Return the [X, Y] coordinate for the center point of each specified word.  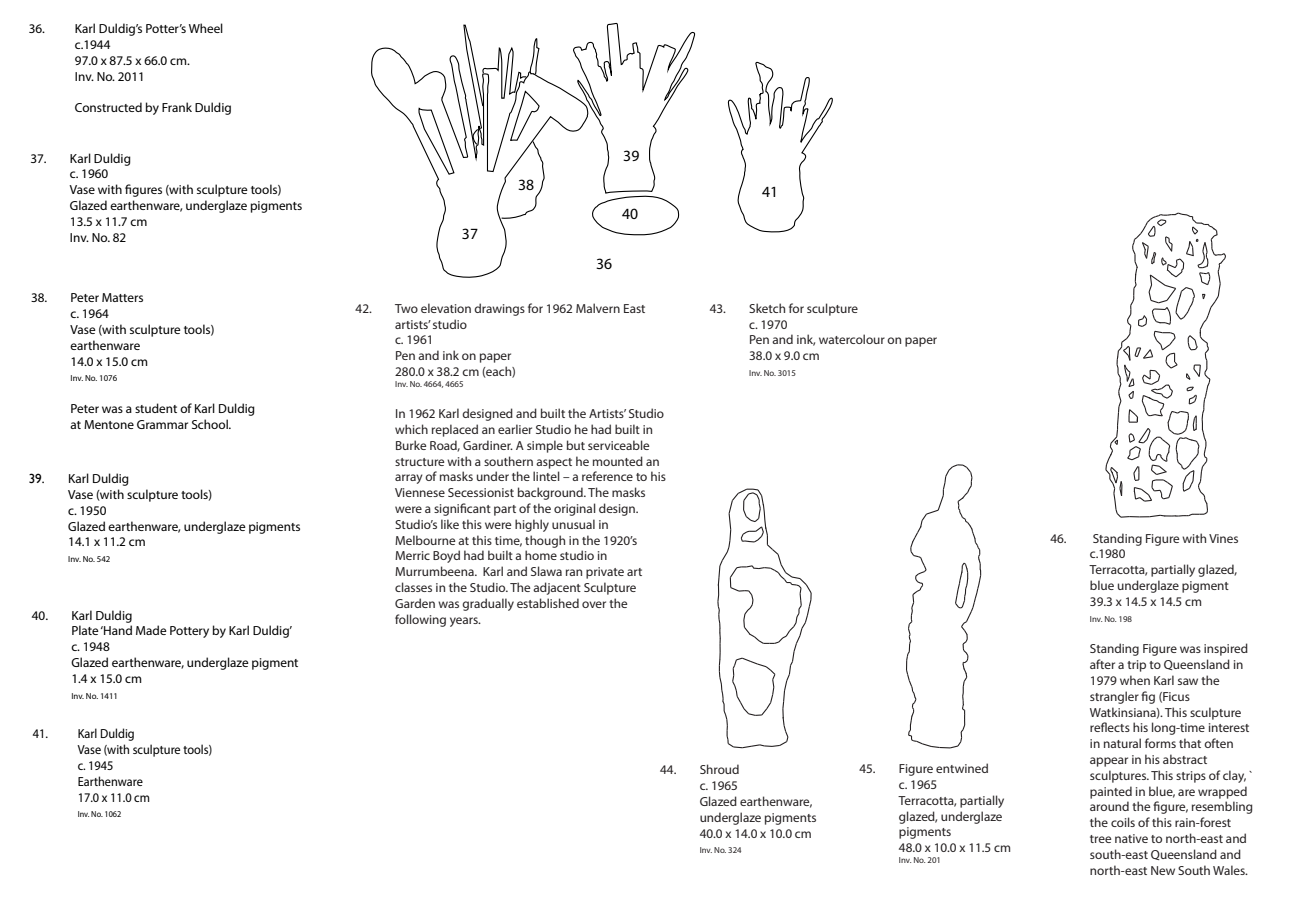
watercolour [852, 339]
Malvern [598, 308]
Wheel [206, 28]
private [605, 573]
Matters [122, 297]
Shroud [719, 769]
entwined [962, 768]
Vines [1223, 538]
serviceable [619, 445]
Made [151, 630]
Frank [177, 107]
